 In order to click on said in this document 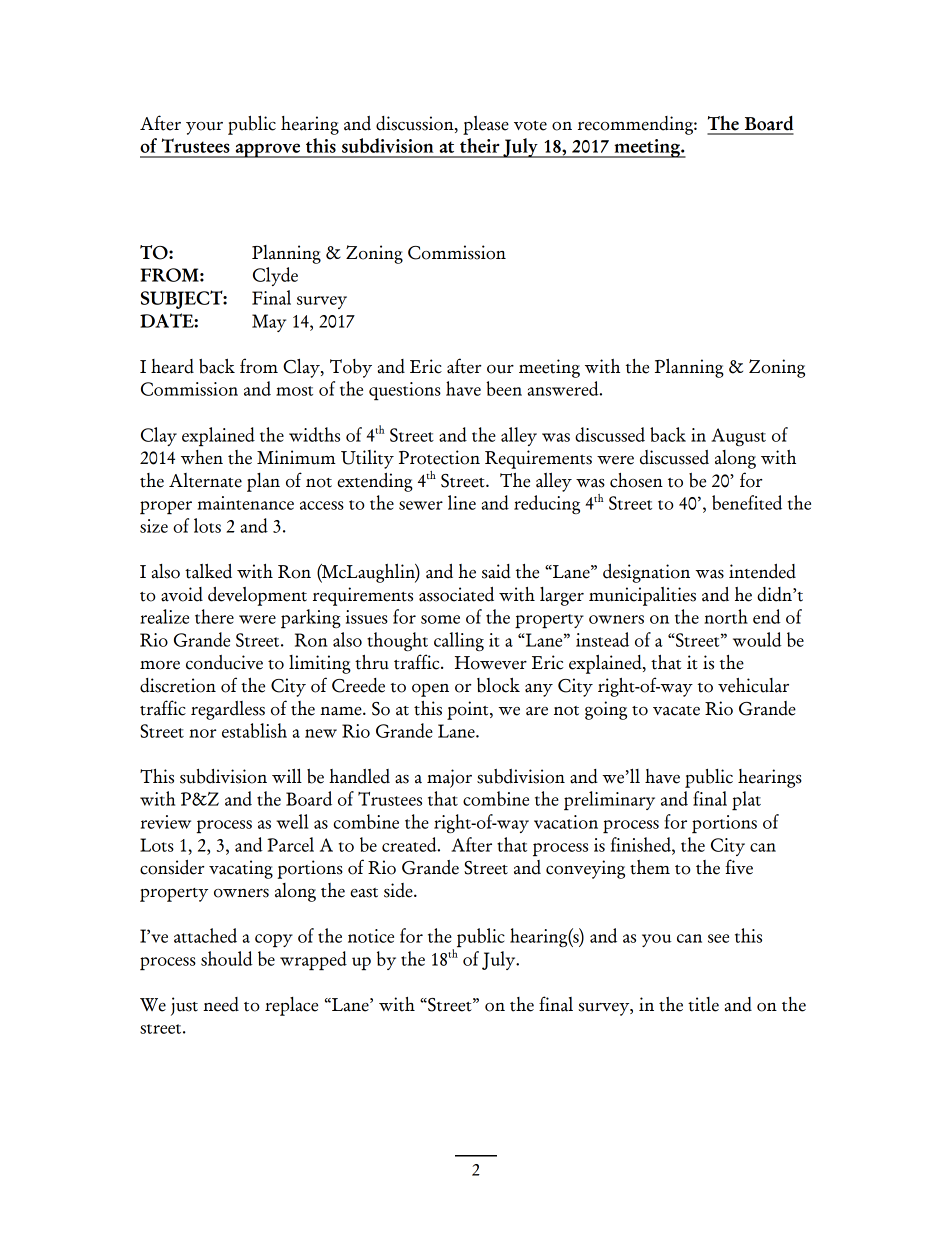, I will do `click(496, 571)`.
